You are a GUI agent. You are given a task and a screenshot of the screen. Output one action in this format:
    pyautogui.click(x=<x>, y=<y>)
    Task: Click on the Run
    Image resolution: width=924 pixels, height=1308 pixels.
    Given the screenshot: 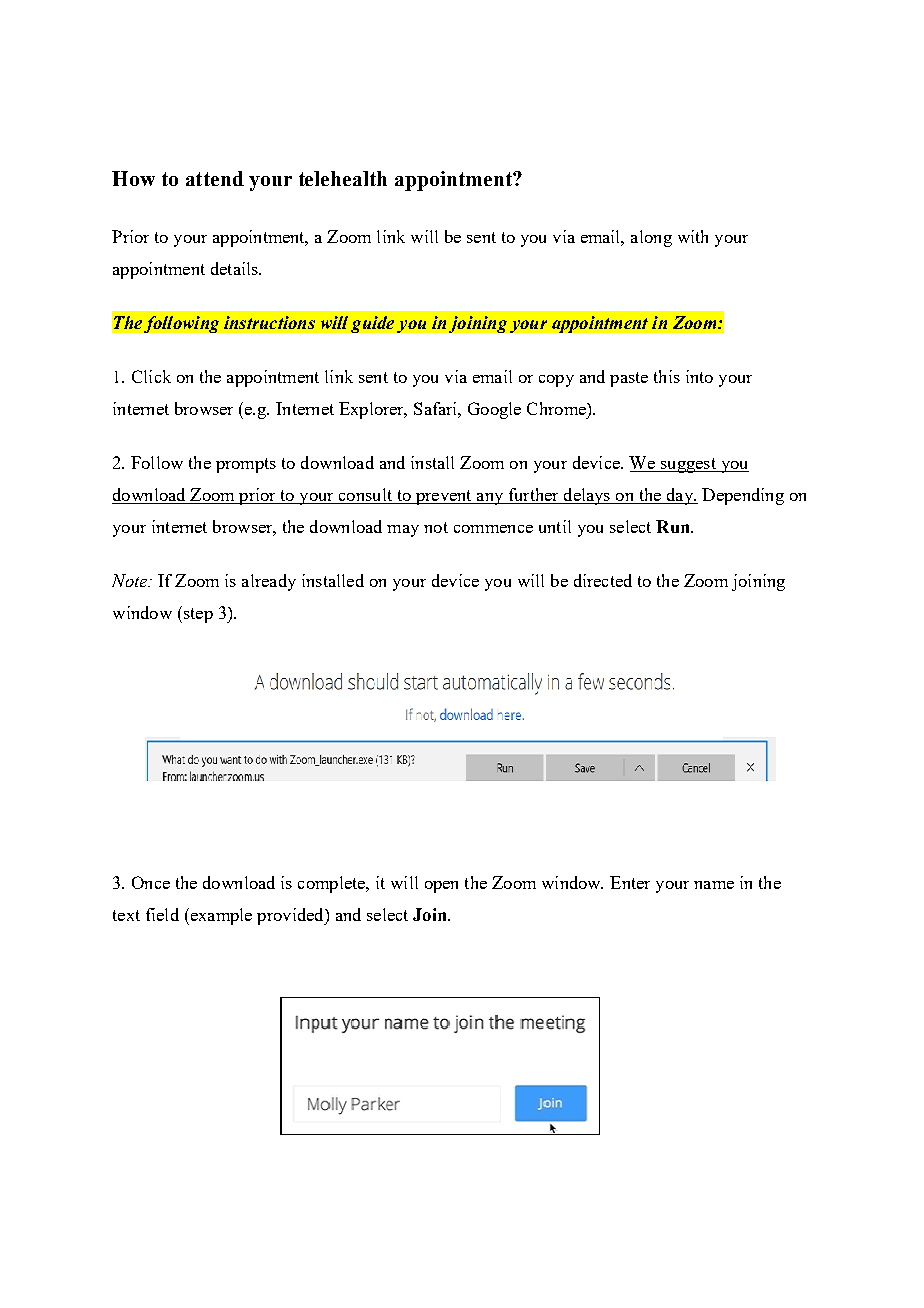 What is the action you would take?
    pyautogui.click(x=674, y=526)
